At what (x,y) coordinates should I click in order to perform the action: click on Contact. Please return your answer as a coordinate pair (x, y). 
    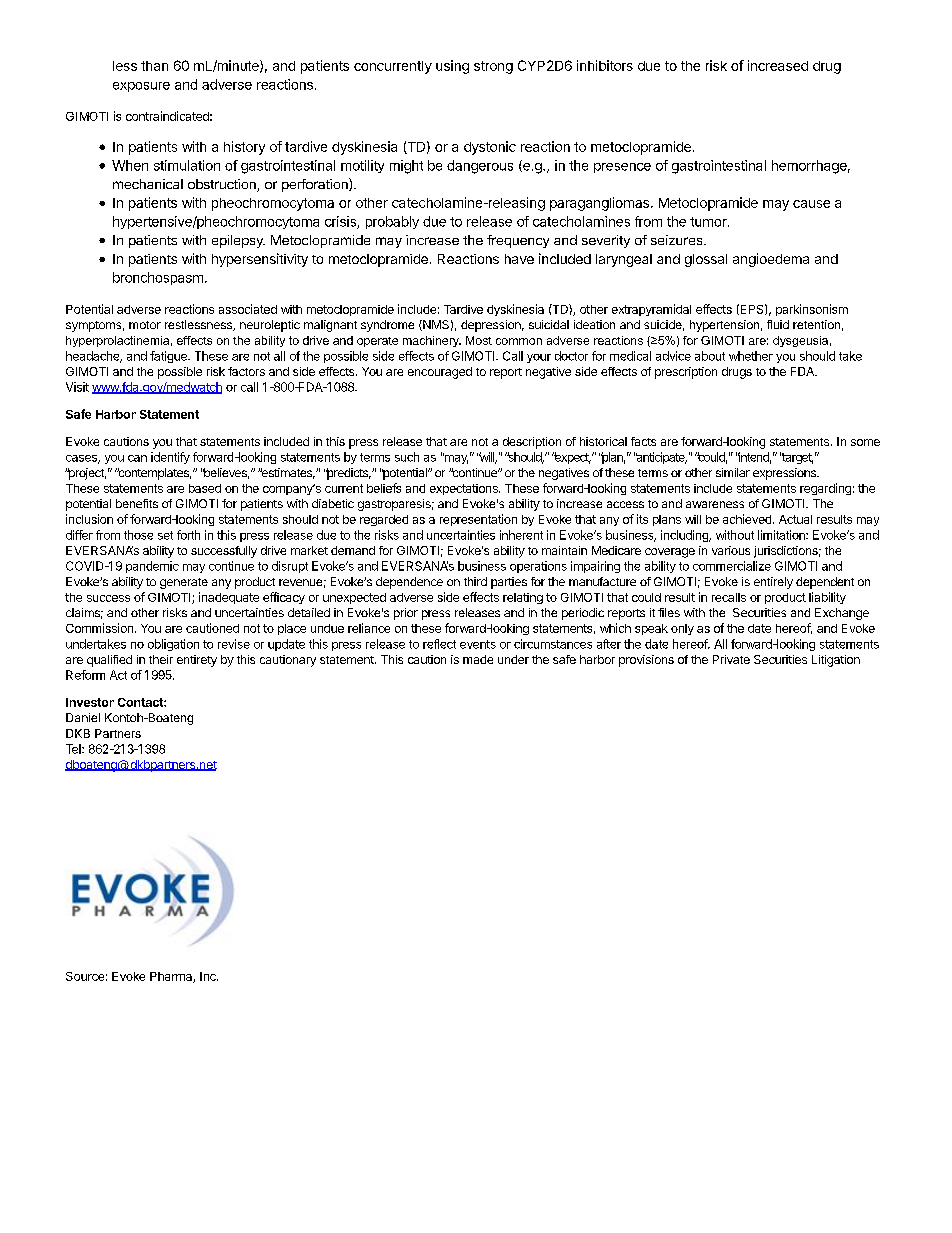
    Looking at the image, I should click on (141, 702).
